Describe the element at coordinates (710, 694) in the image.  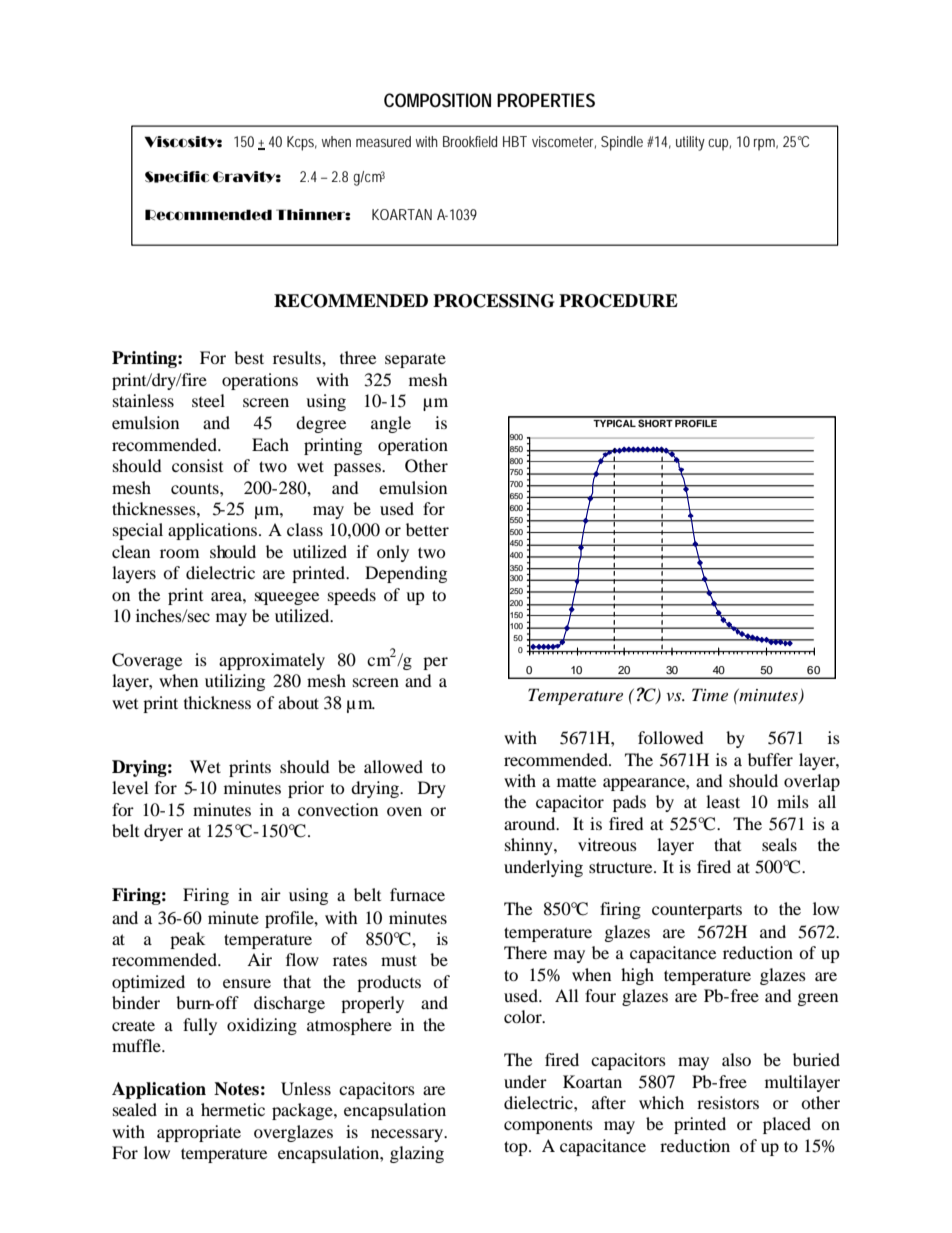
I see `Time` at that location.
